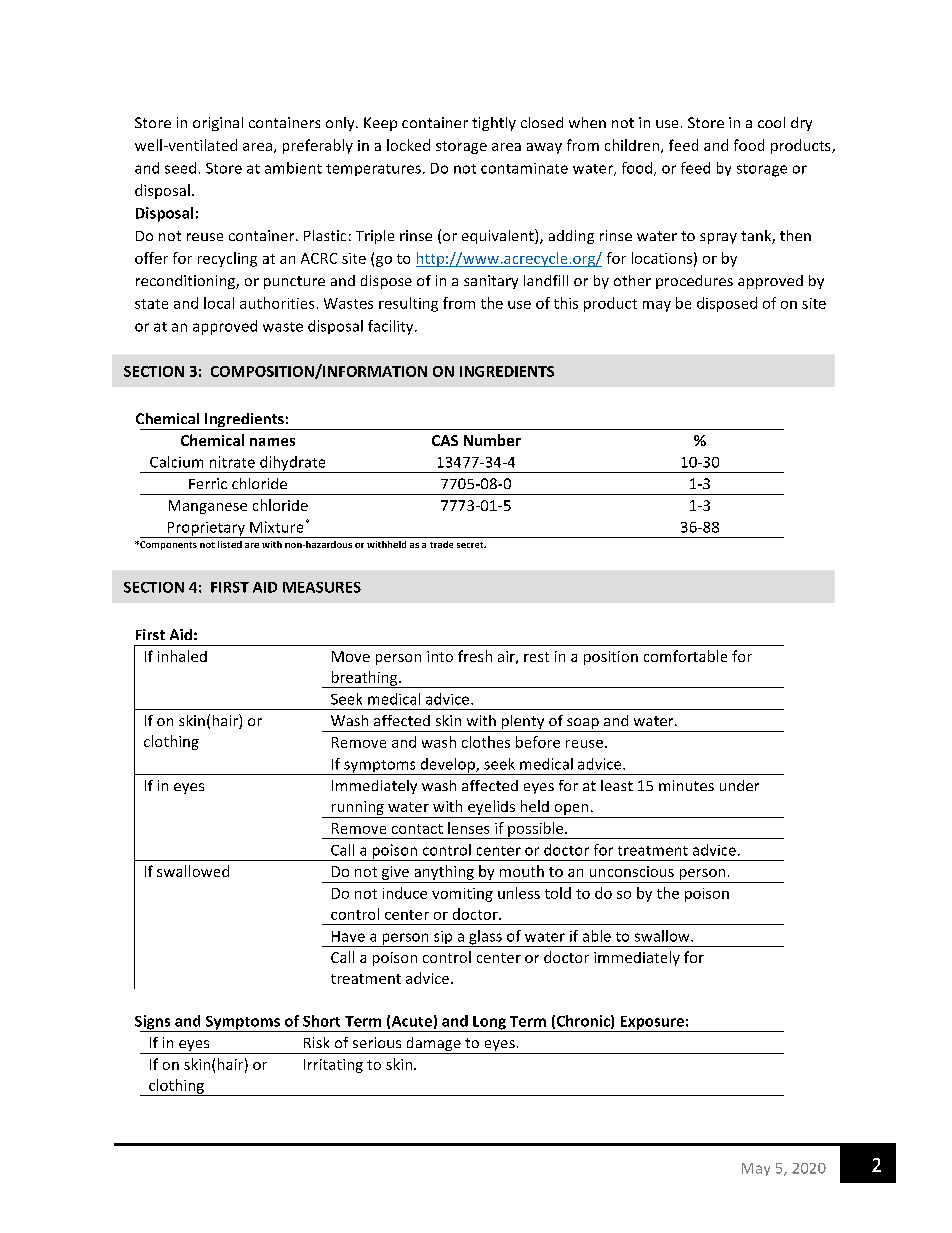  Describe the element at coordinates (494, 124) in the page. I see `tightly` at that location.
